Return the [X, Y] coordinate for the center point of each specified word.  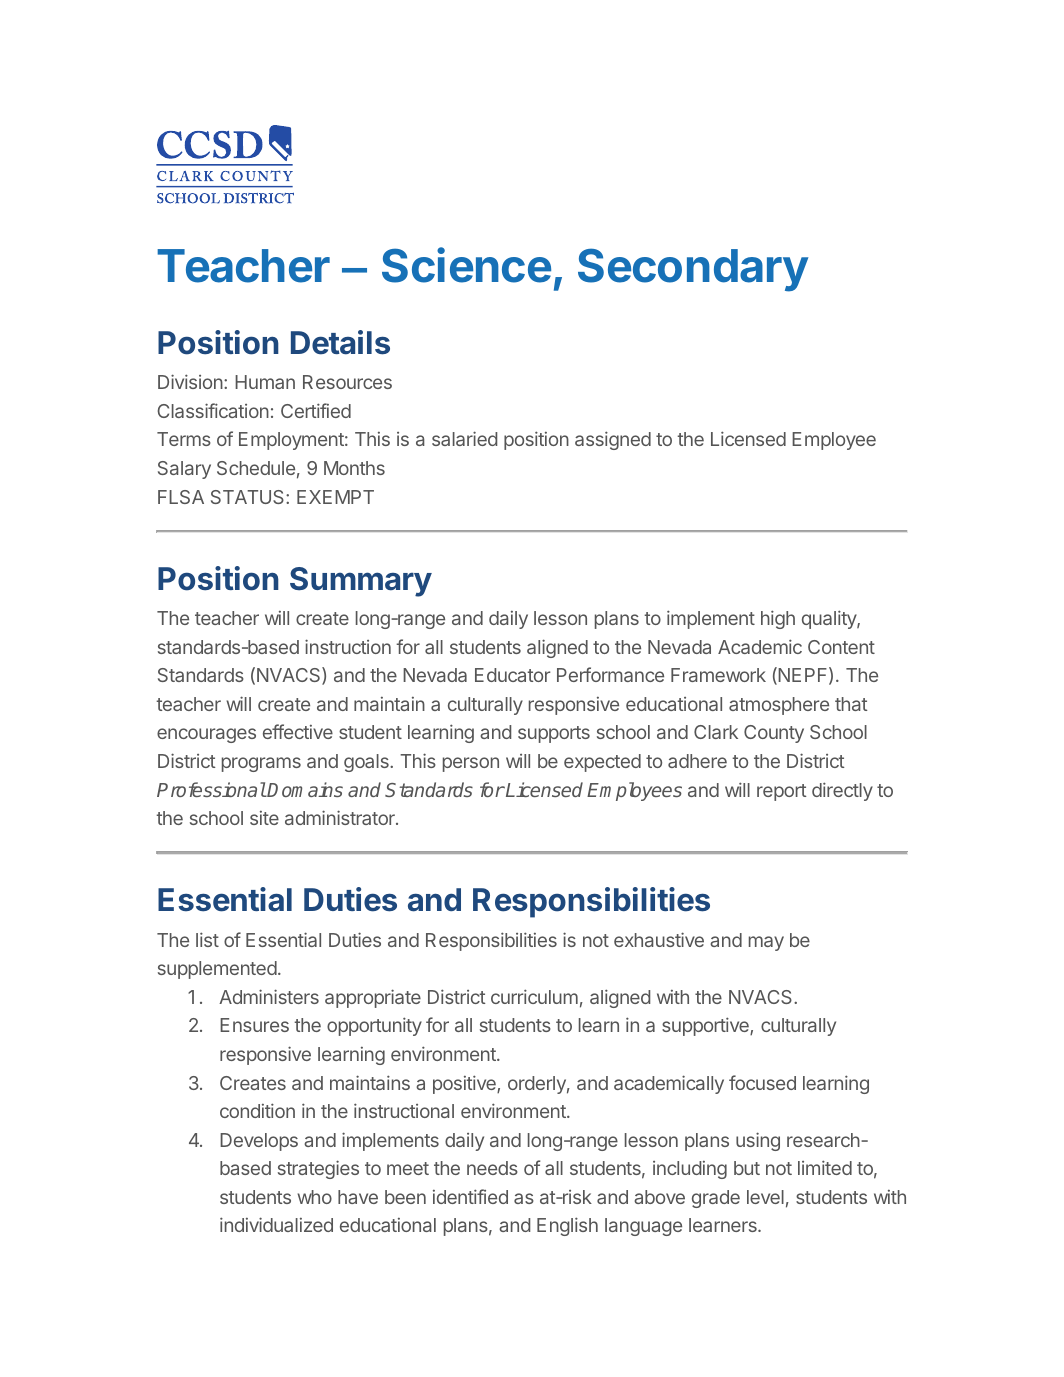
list [207, 939]
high [778, 619]
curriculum [534, 996]
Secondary [693, 270]
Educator [512, 675]
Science [466, 265]
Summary [361, 582]
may [766, 943]
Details [340, 342]
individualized [276, 1224]
